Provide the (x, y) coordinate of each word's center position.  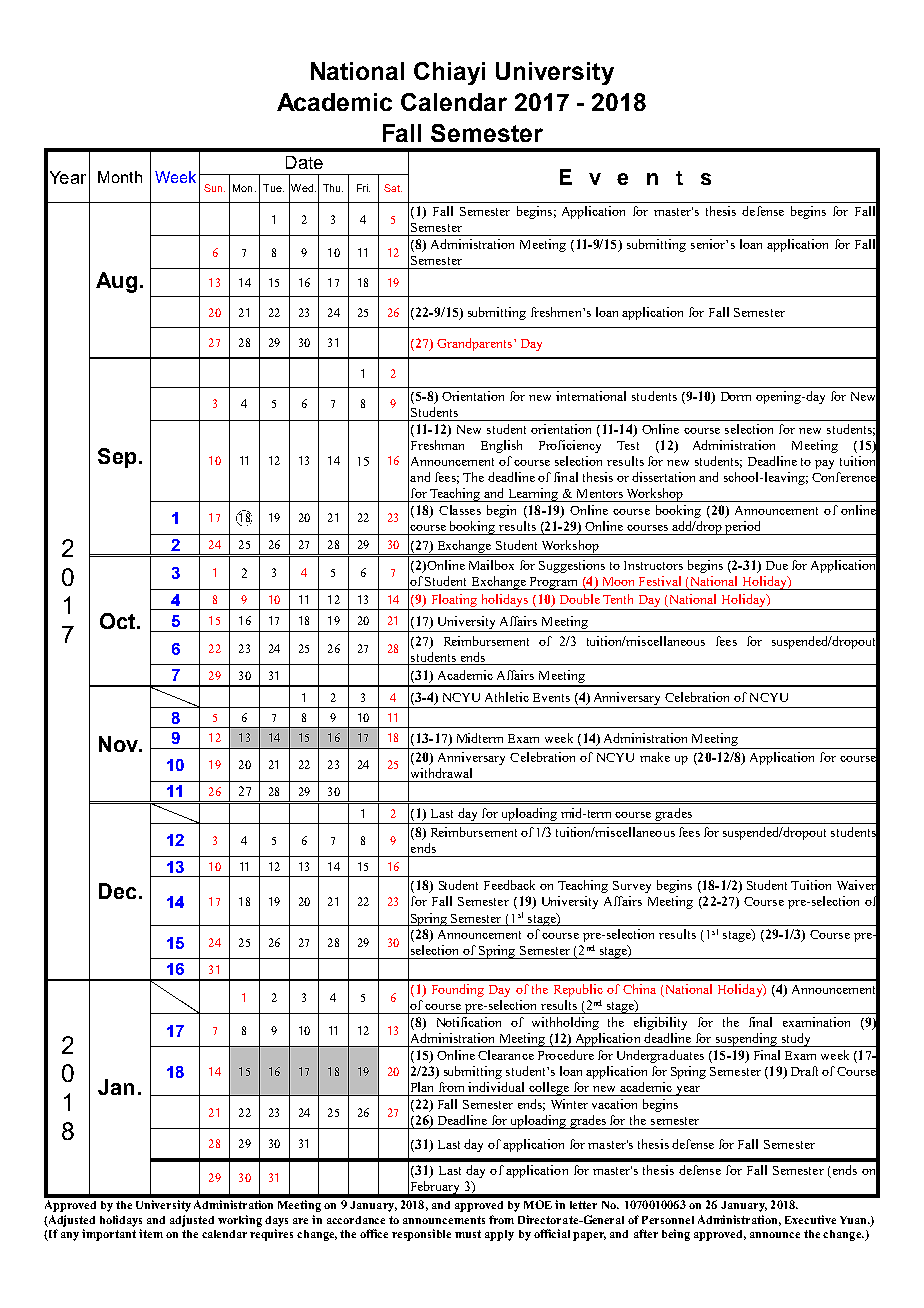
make (655, 757)
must (468, 1234)
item (151, 1233)
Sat (393, 188)
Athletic (507, 697)
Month (120, 177)
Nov (120, 744)
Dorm (736, 396)
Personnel (668, 1220)
